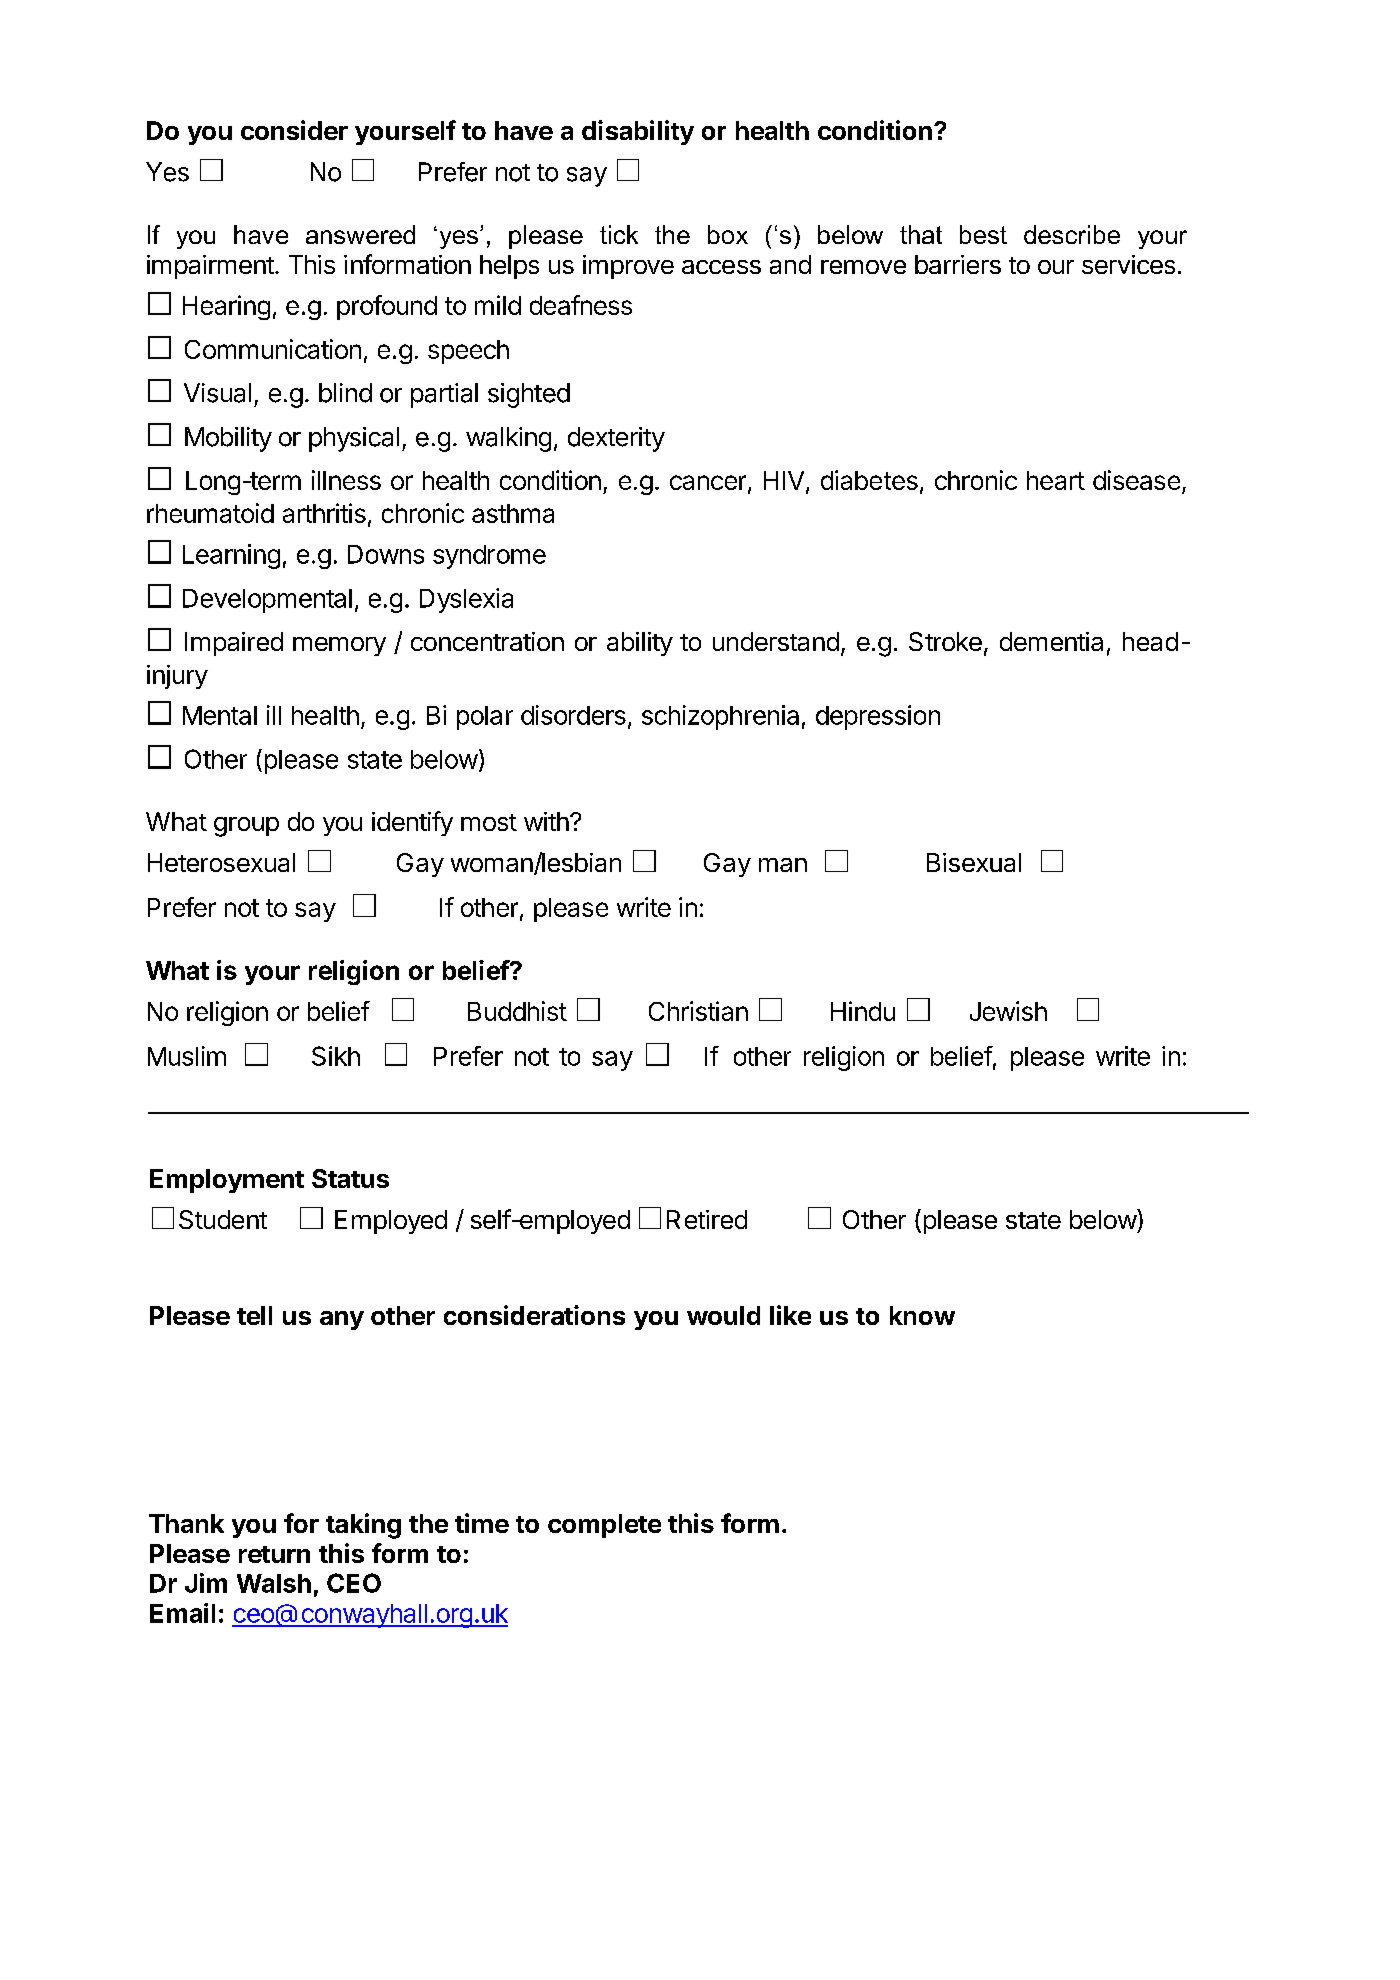 Image resolution: width=1400 pixels, height=1980 pixels. Describe the element at coordinates (350, 1178) in the screenshot. I see `Status` at that location.
